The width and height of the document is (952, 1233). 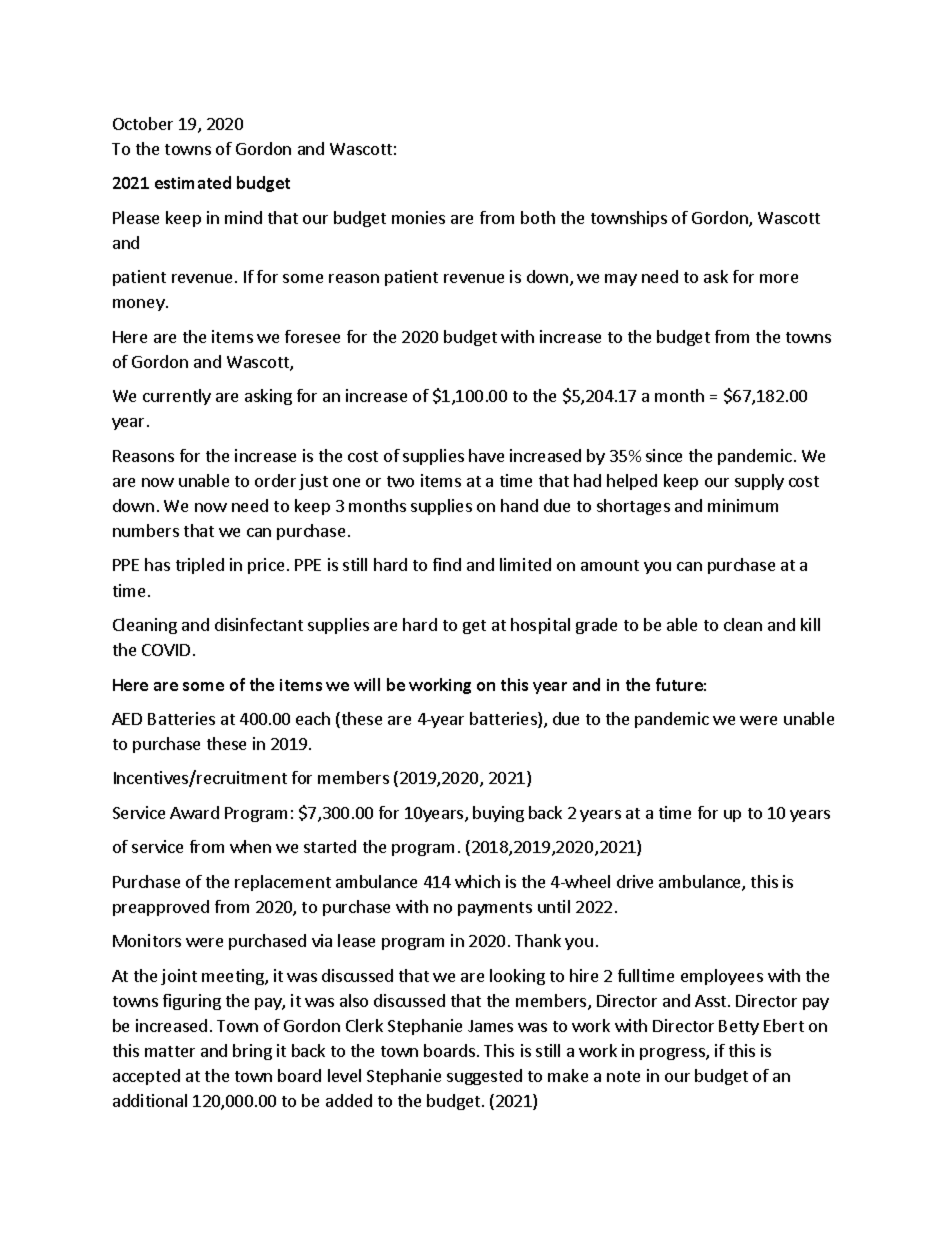 What do you see at coordinates (193, 182) in the document?
I see `estimated` at bounding box center [193, 182].
